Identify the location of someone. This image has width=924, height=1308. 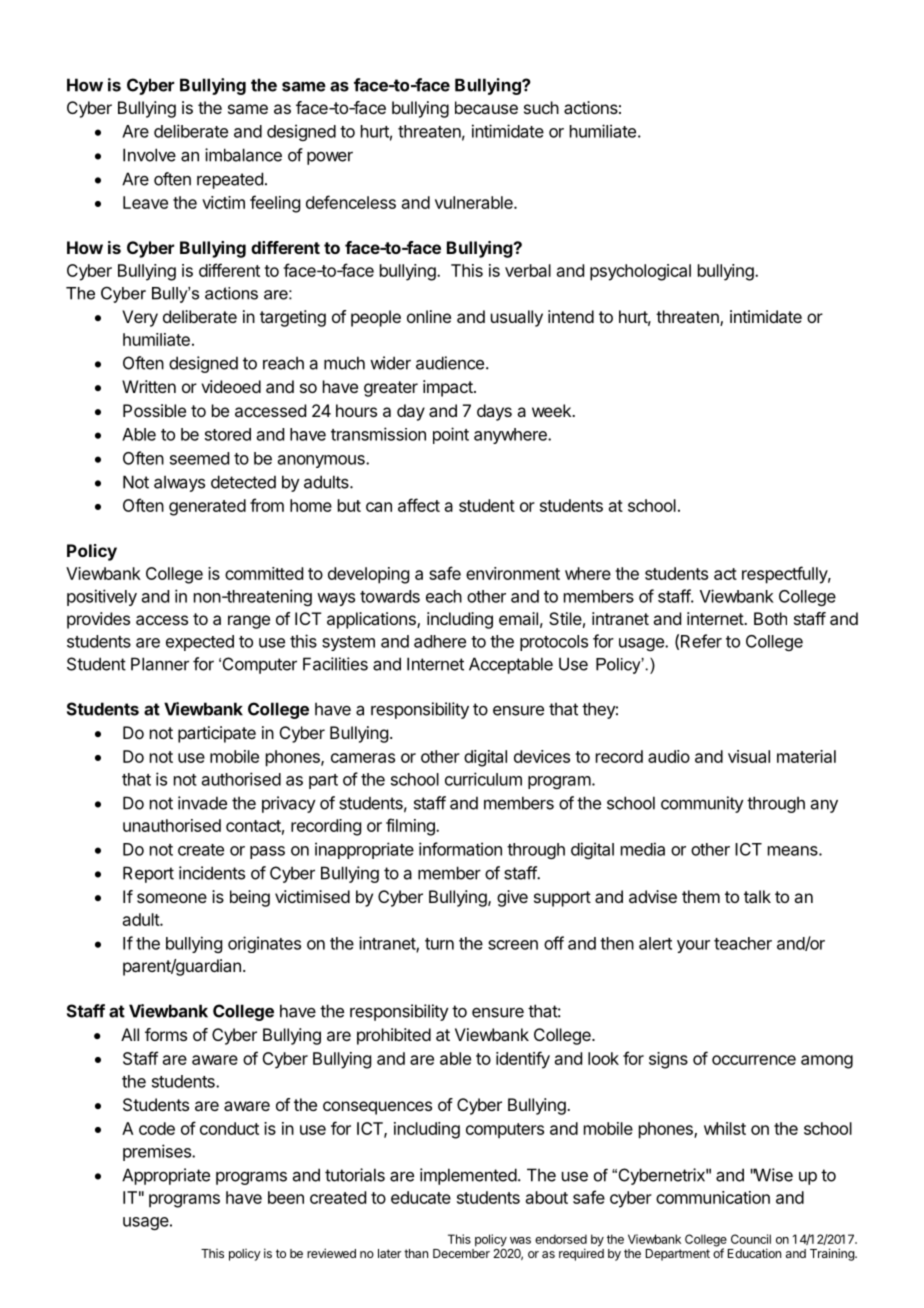
(172, 898).
